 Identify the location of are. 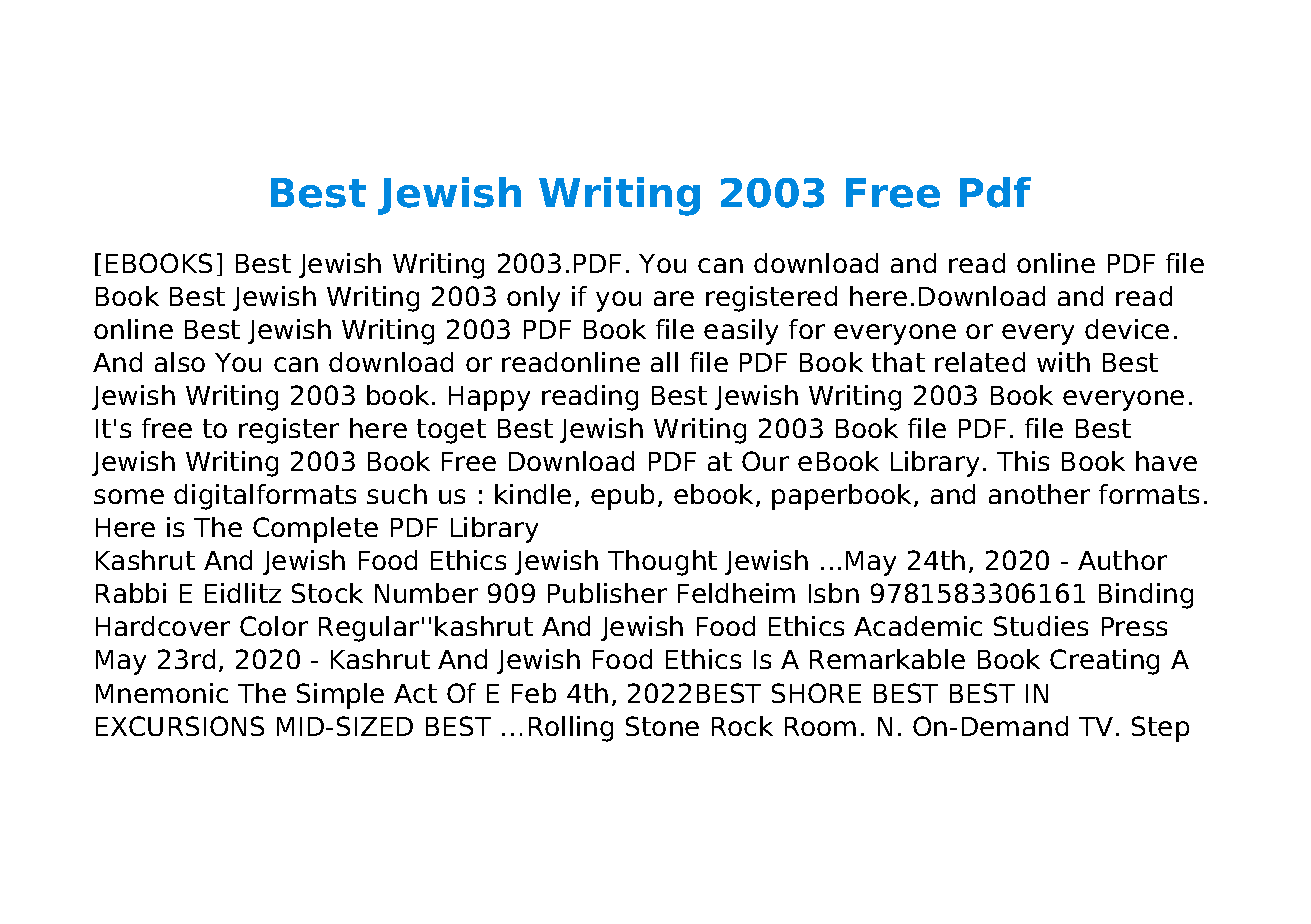
(674, 298).
